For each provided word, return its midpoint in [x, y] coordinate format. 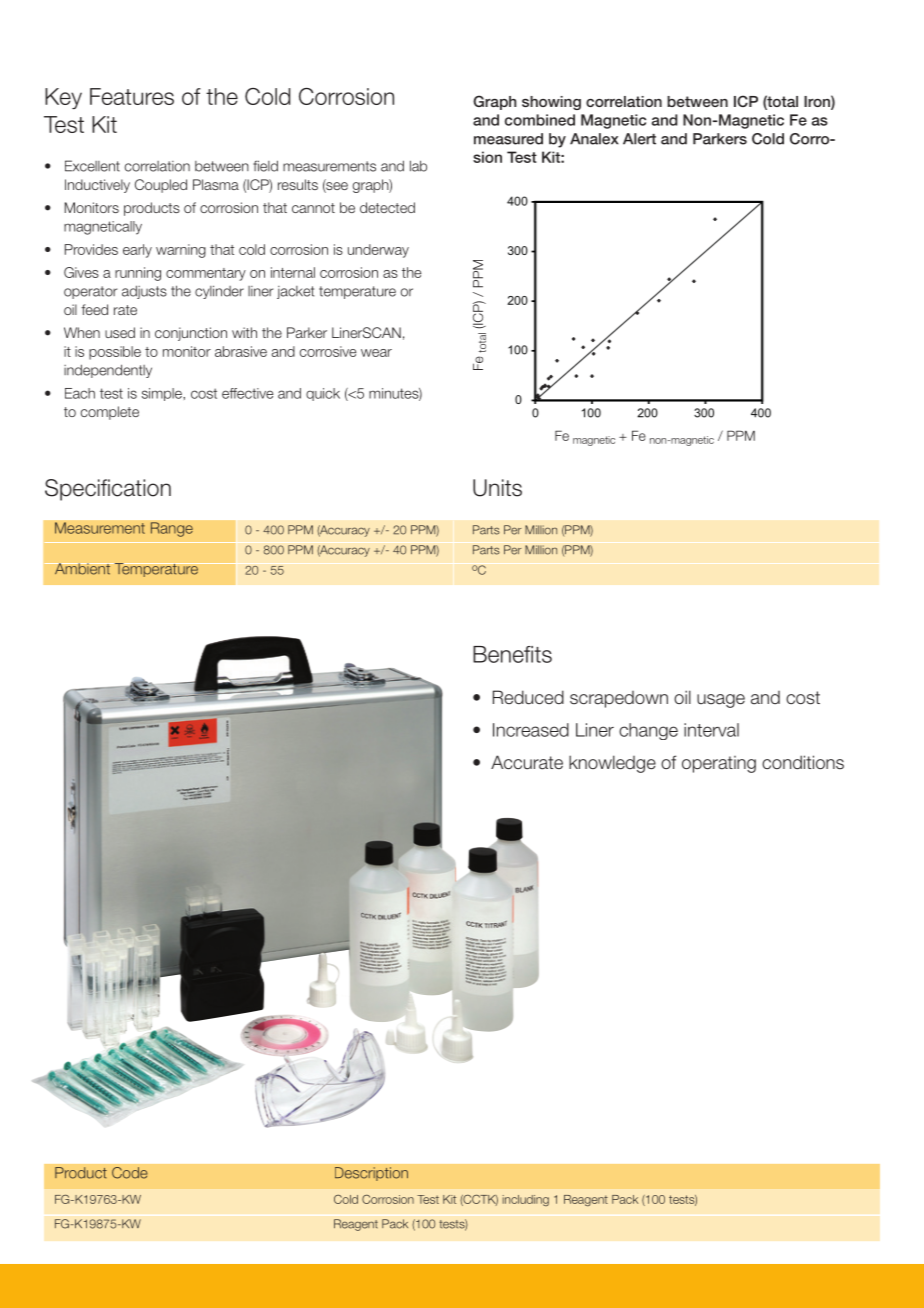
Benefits [512, 654]
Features [132, 96]
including [526, 1200]
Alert [639, 139]
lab [418, 166]
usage [721, 701]
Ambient [82, 569]
